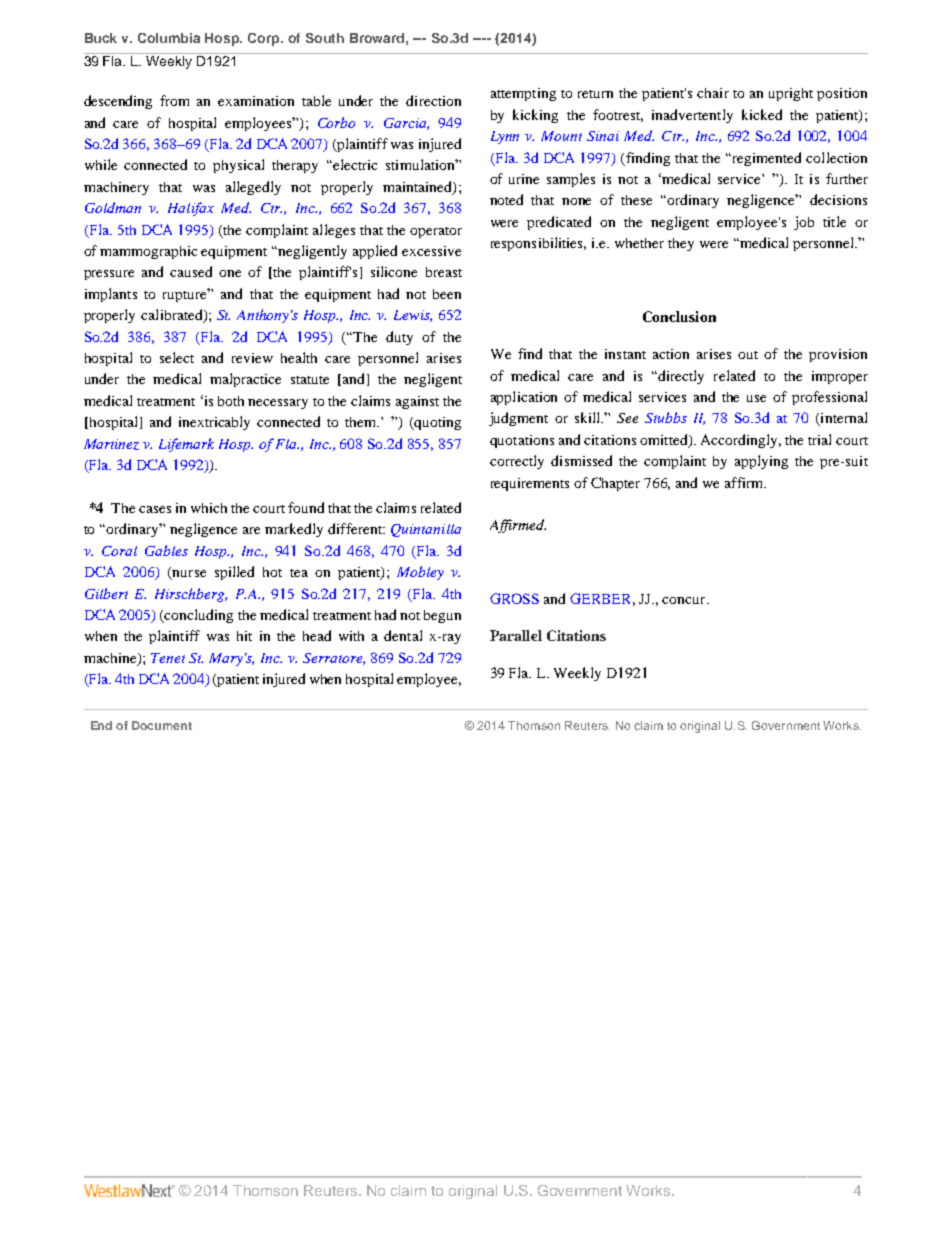  I want to click on which, so click(209, 508).
